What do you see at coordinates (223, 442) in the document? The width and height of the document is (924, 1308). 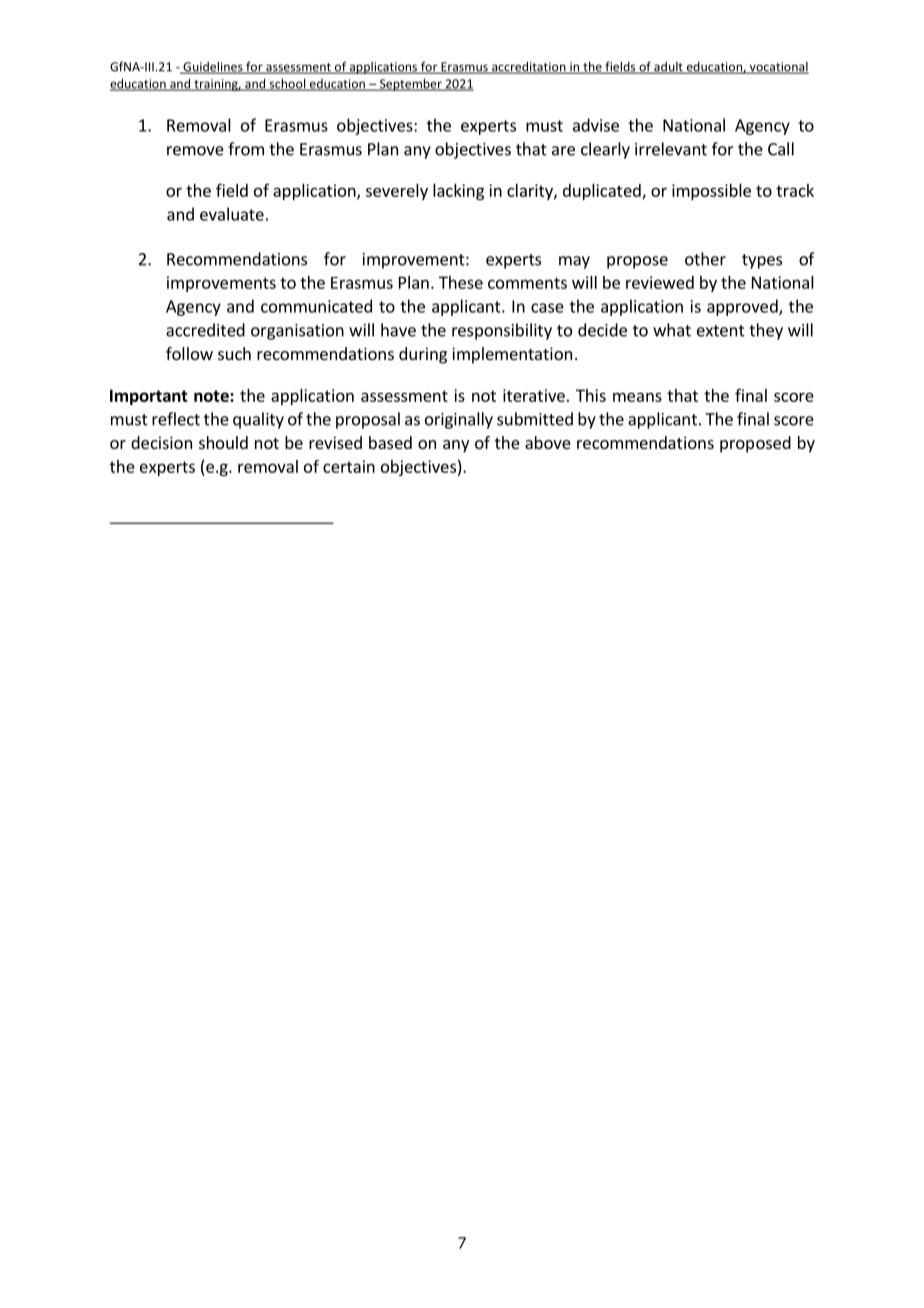 I see `should` at bounding box center [223, 442].
